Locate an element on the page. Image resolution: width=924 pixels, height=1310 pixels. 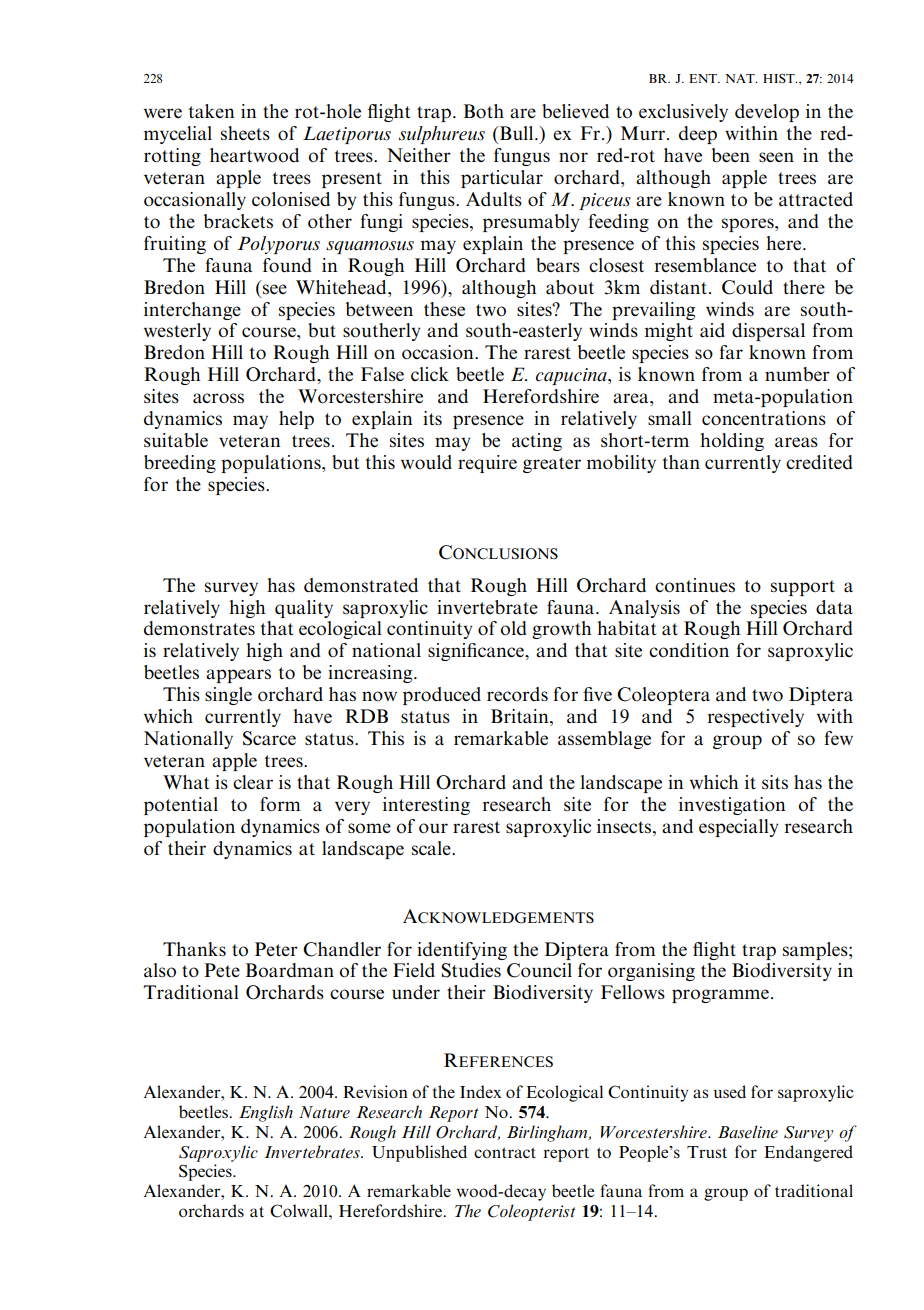
Both is located at coordinates (484, 111).
